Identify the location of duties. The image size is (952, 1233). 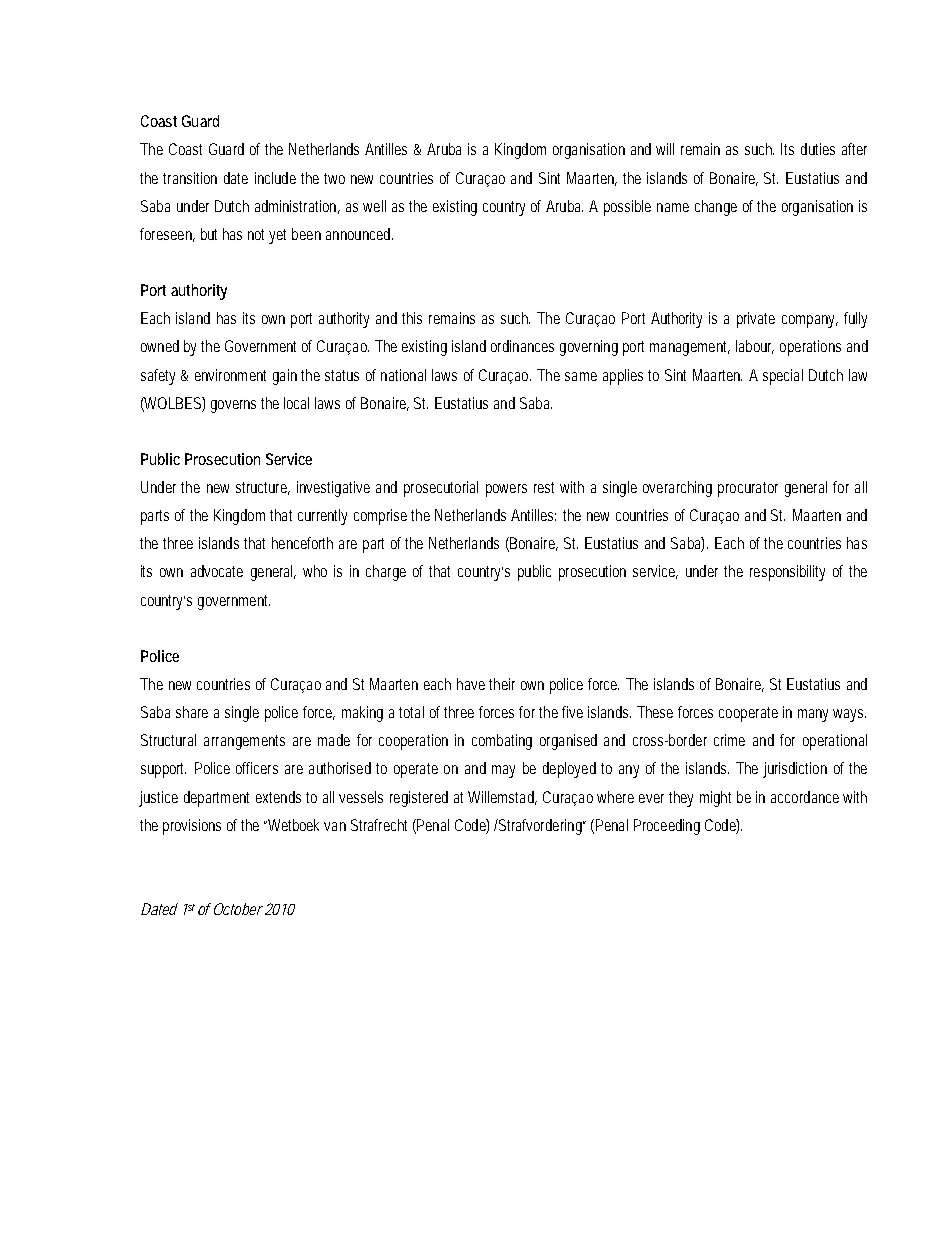
(818, 149).
